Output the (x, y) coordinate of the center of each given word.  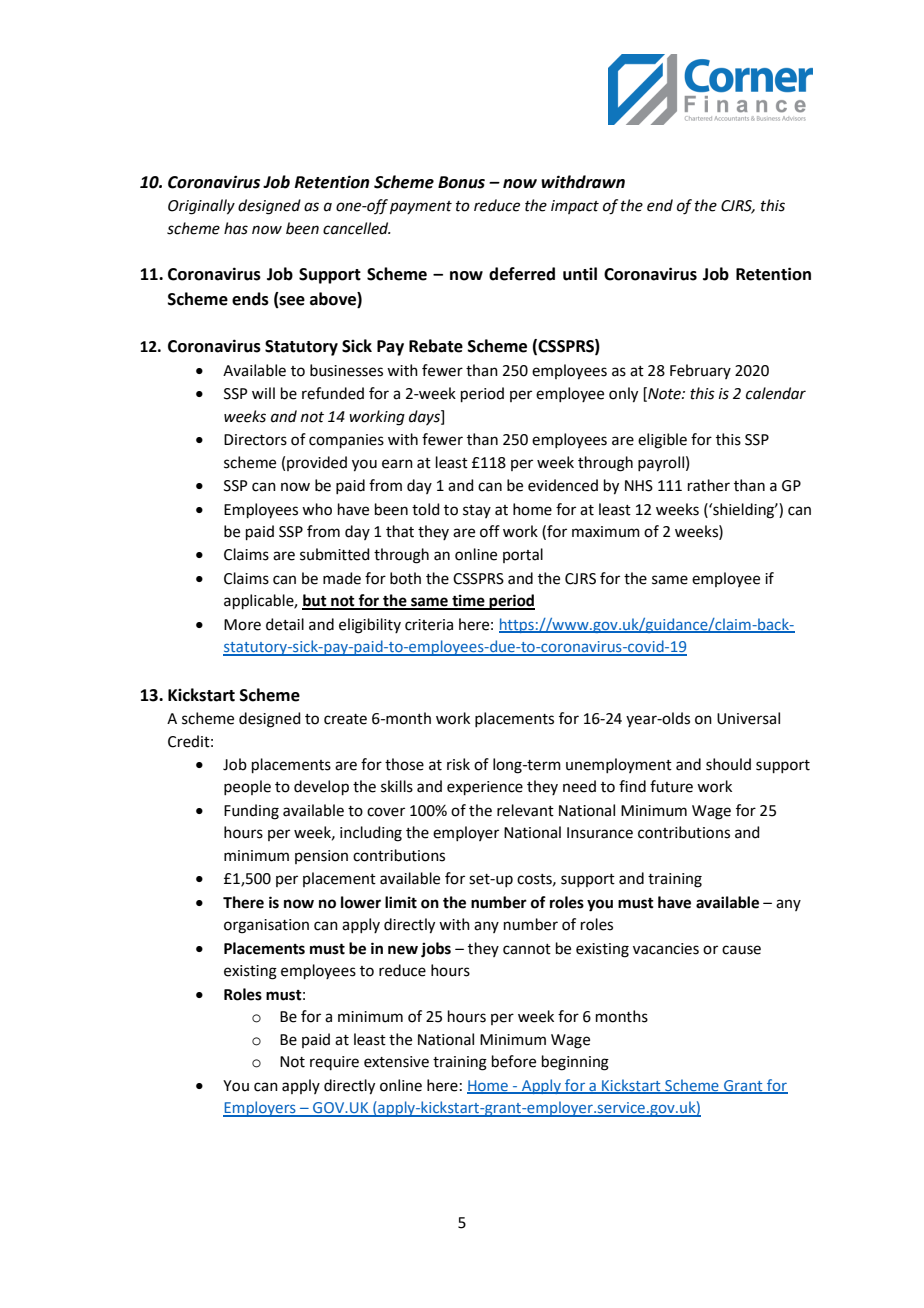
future (671, 786)
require (334, 1063)
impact (575, 207)
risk (458, 764)
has (236, 228)
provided (317, 463)
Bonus (461, 182)
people (247, 787)
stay (477, 511)
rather (709, 485)
